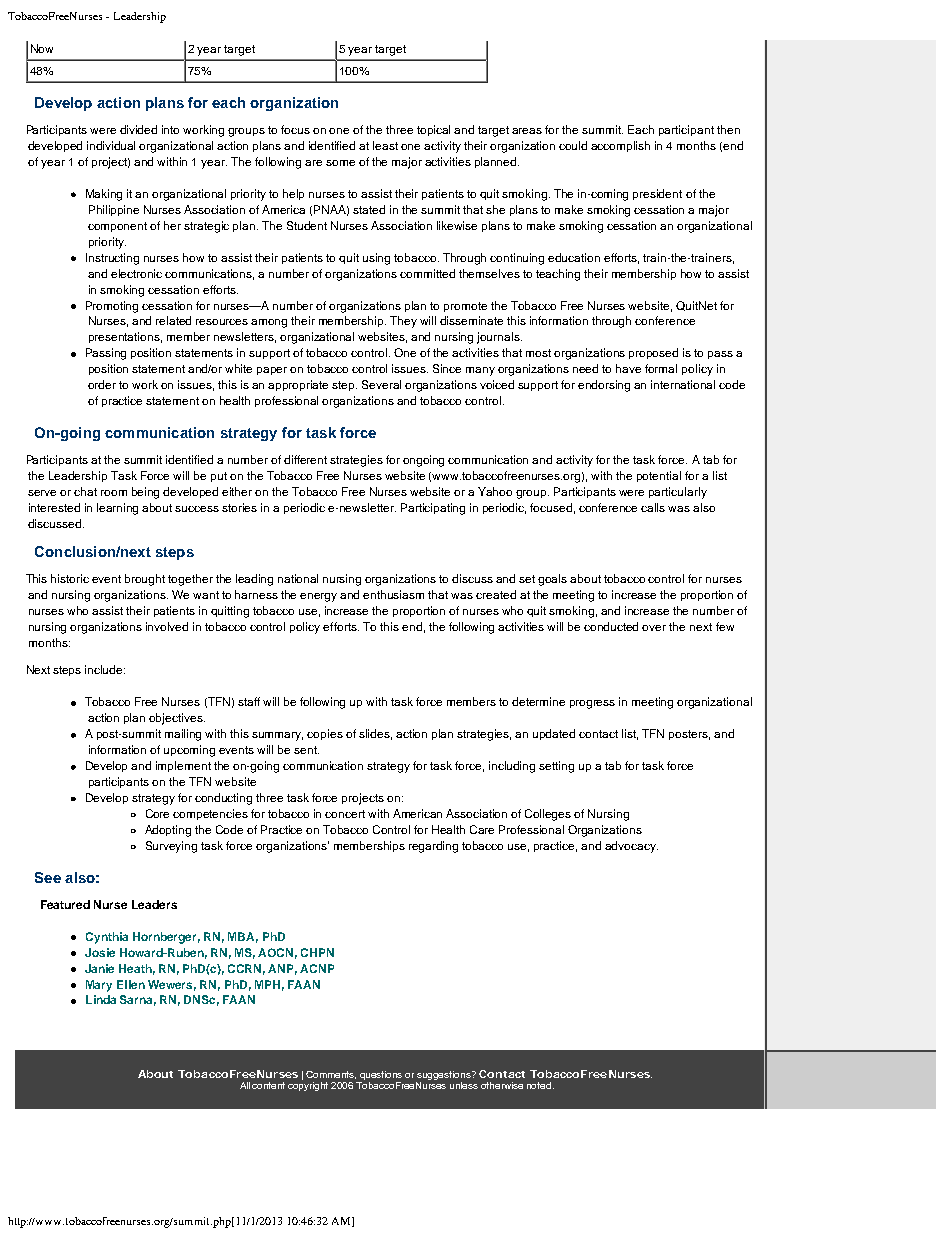 This screenshot has height=1233, width=952. I want to click on accomplish, so click(620, 146).
